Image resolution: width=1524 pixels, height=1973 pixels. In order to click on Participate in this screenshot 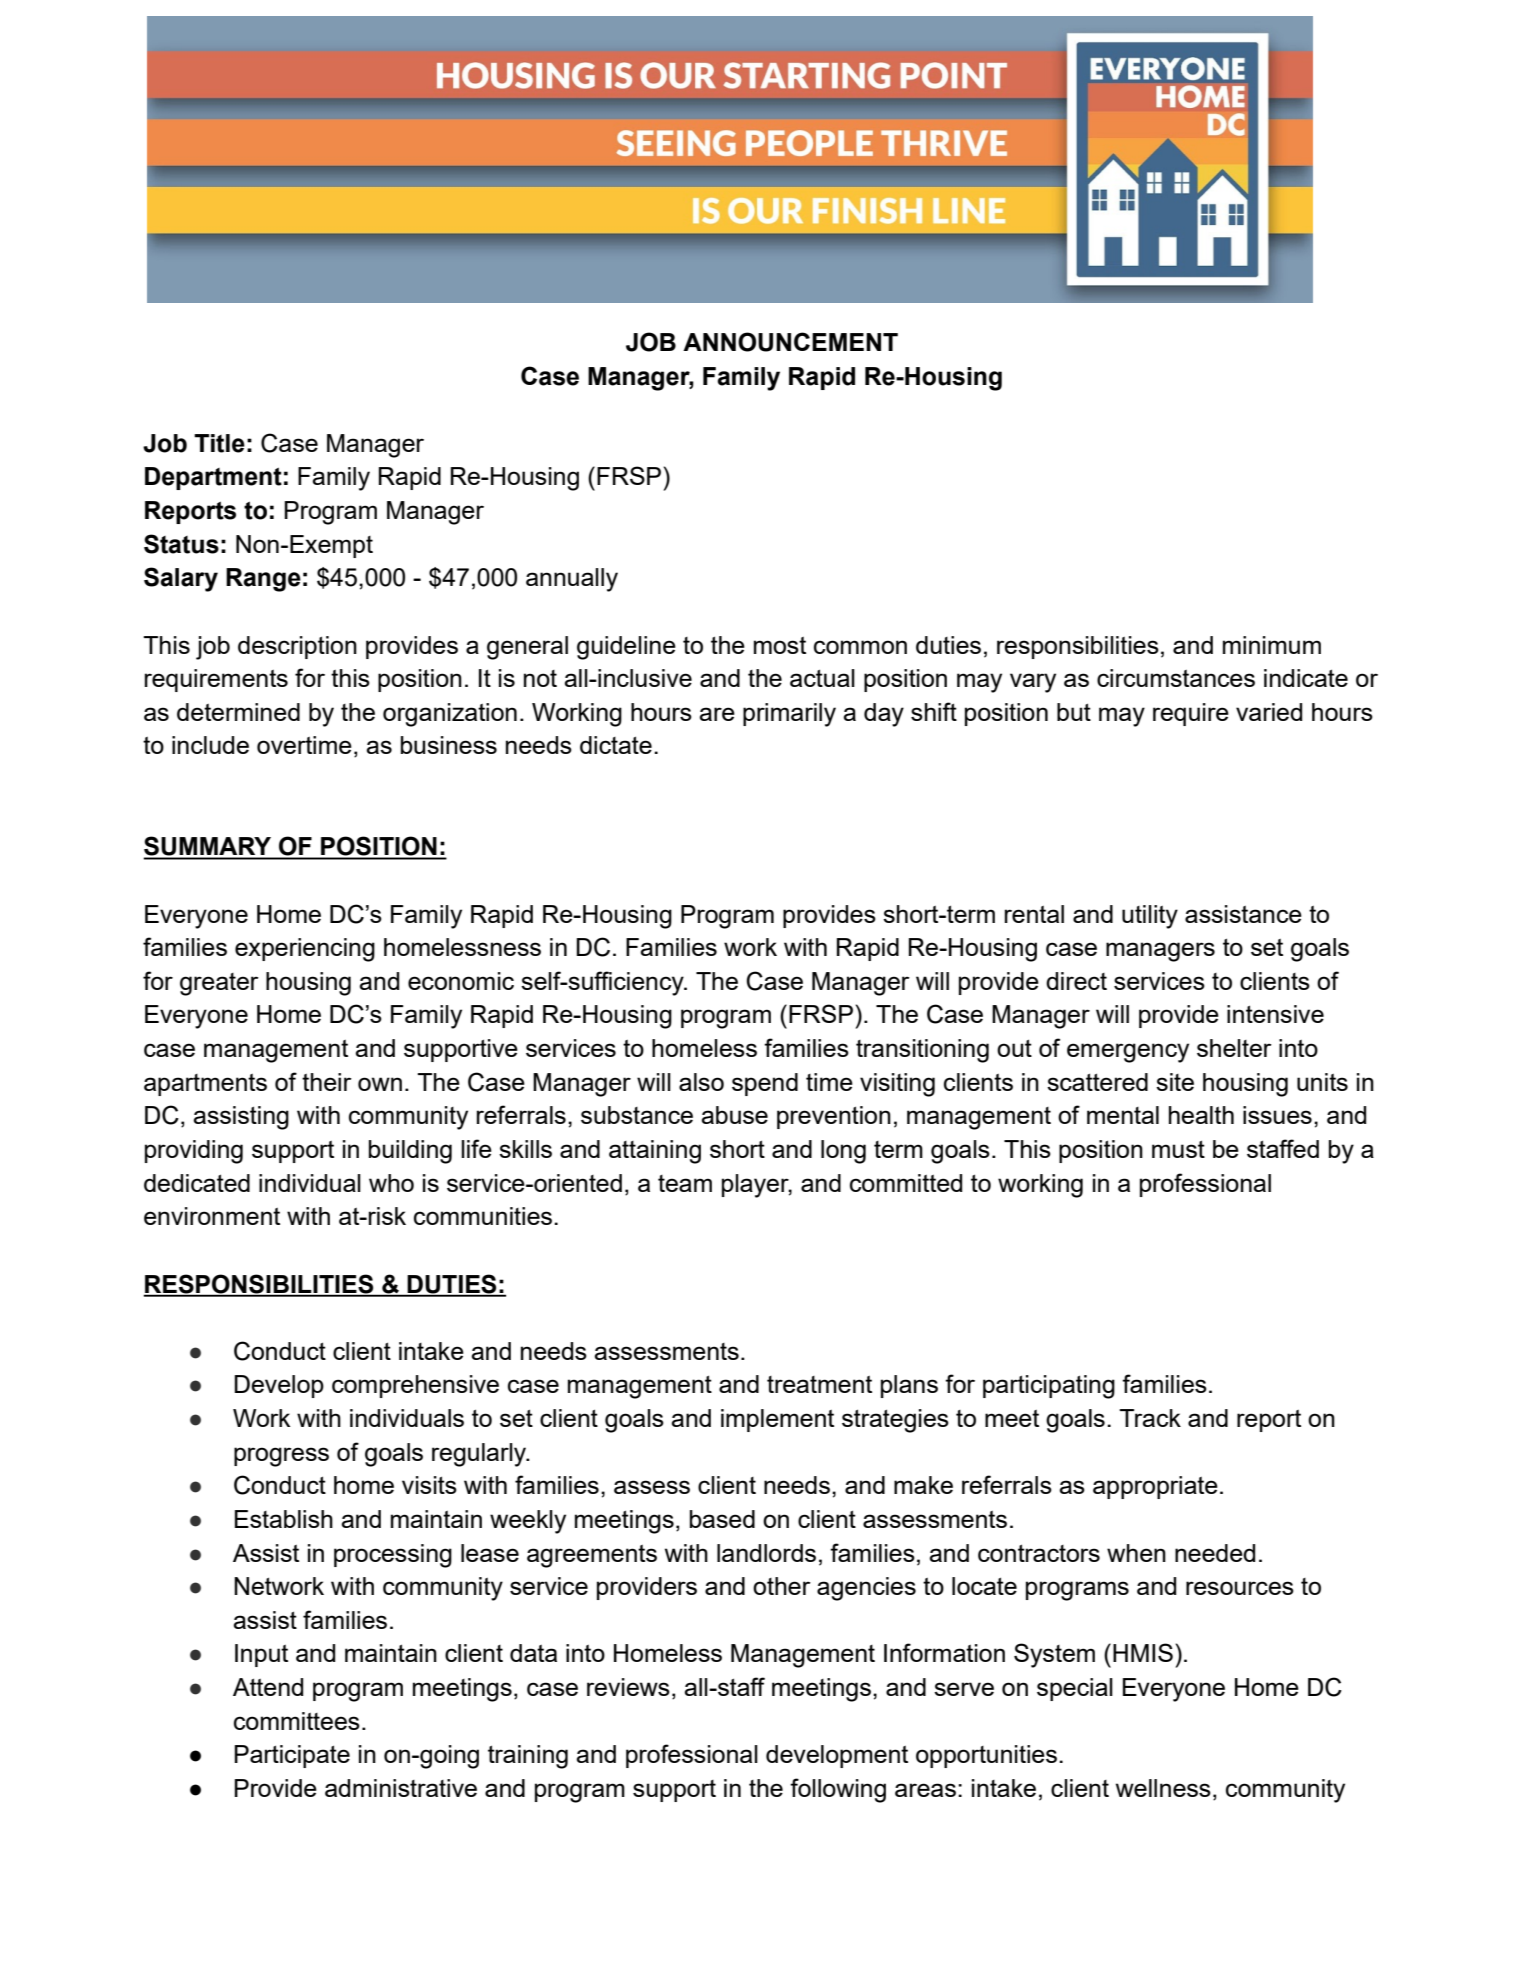, I will do `click(292, 1756)`.
